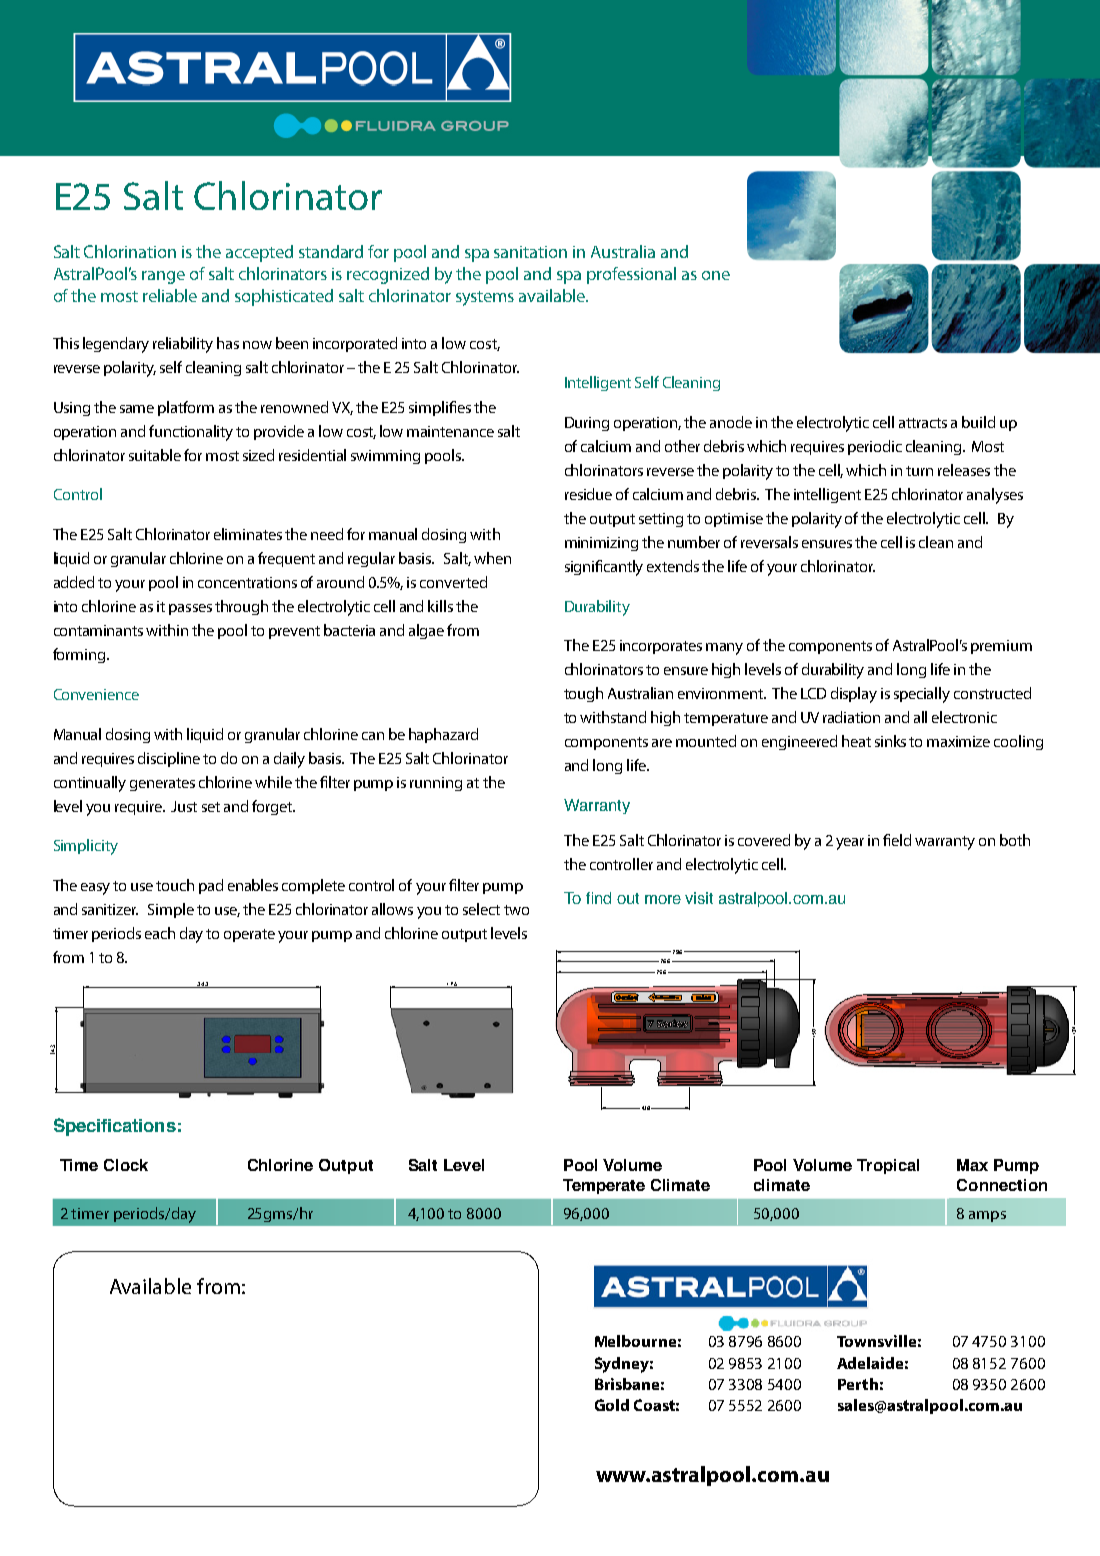 Image resolution: width=1100 pixels, height=1556 pixels. Describe the element at coordinates (160, 933) in the screenshot. I see `each` at that location.
